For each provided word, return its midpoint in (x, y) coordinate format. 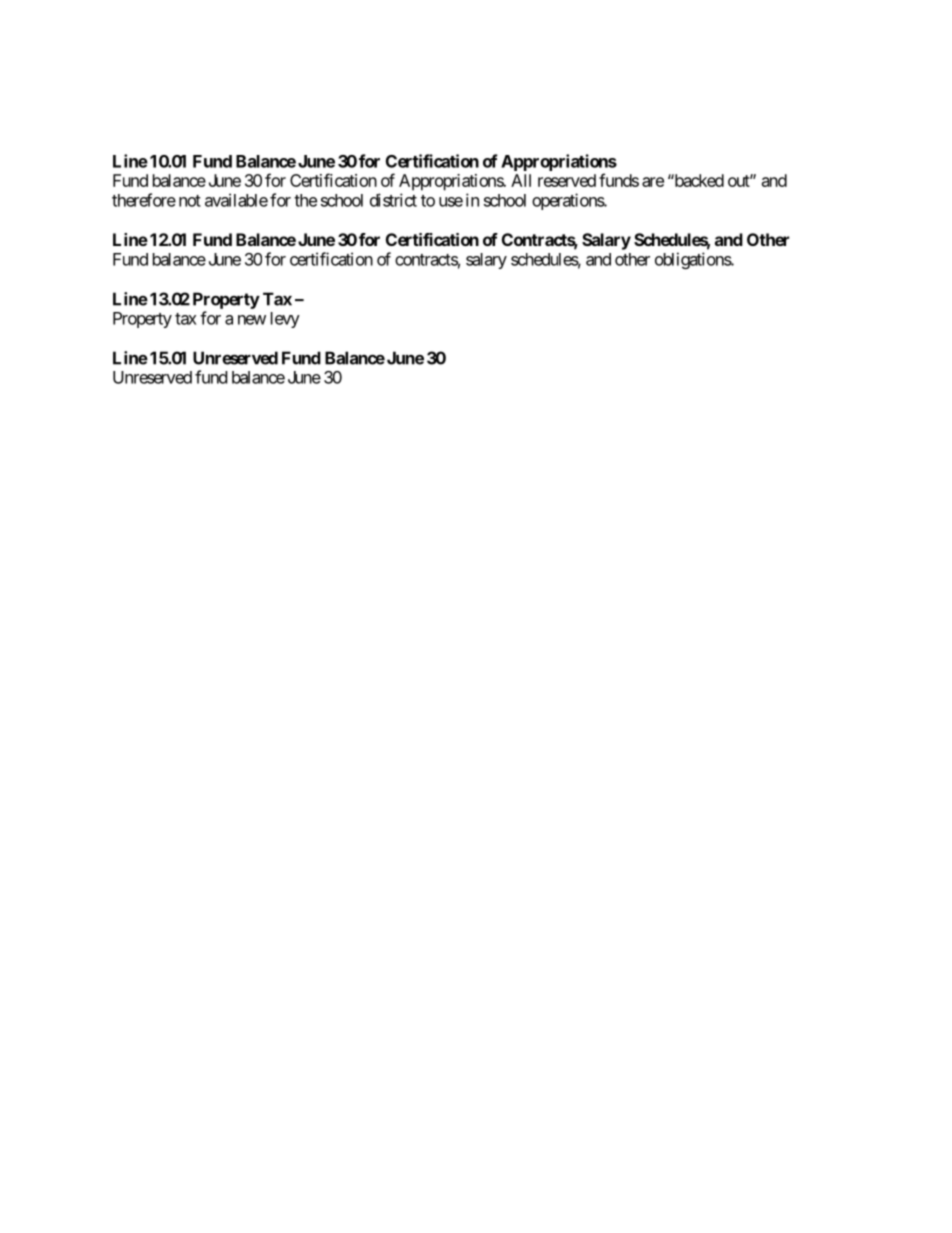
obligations (693, 260)
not (190, 201)
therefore (144, 200)
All (521, 180)
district (393, 200)
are (653, 182)
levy (285, 320)
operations (568, 201)
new (252, 320)
